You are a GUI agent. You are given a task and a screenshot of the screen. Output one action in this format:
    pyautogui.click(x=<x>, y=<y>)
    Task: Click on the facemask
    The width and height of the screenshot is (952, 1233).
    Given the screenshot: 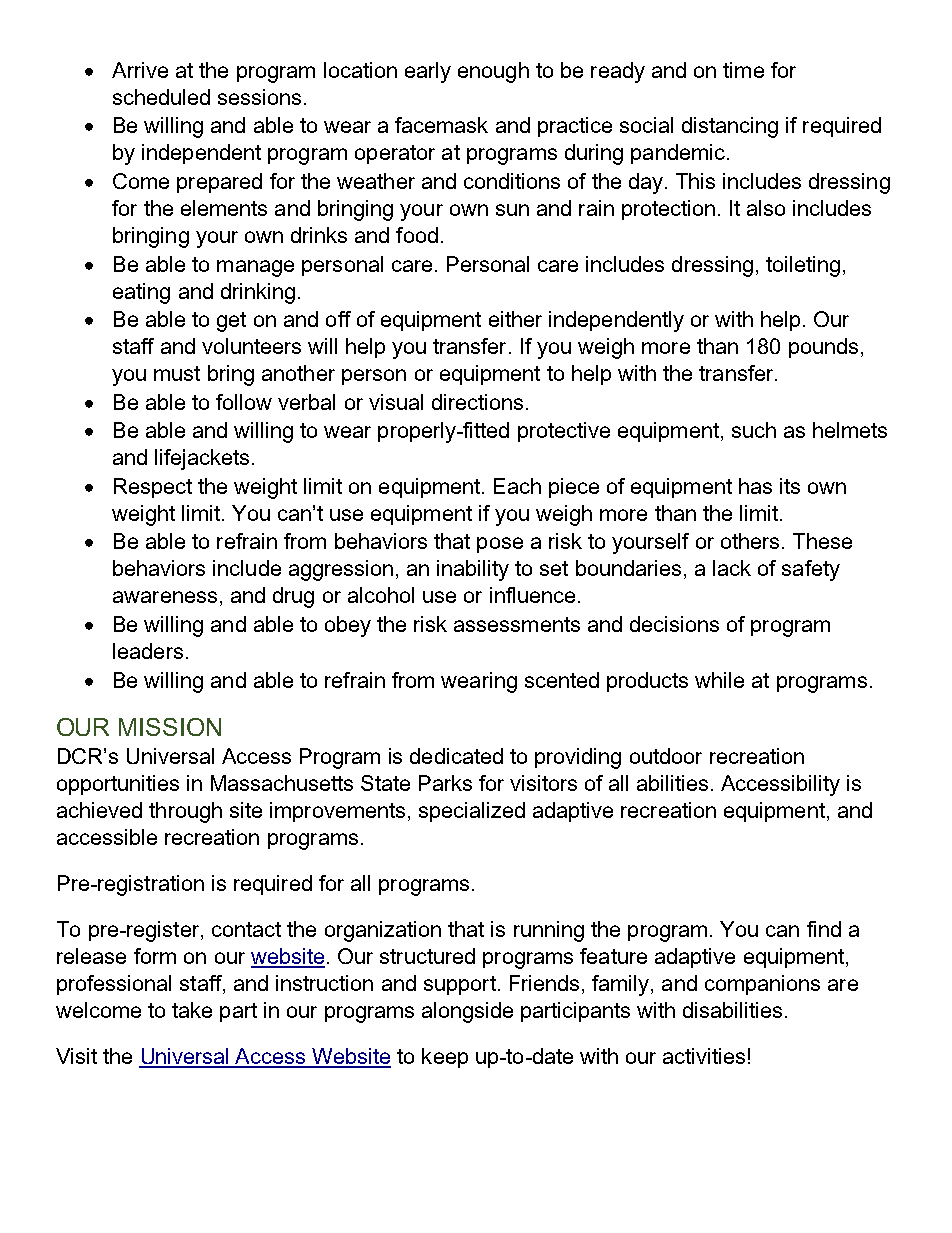 What is the action you would take?
    pyautogui.click(x=441, y=125)
